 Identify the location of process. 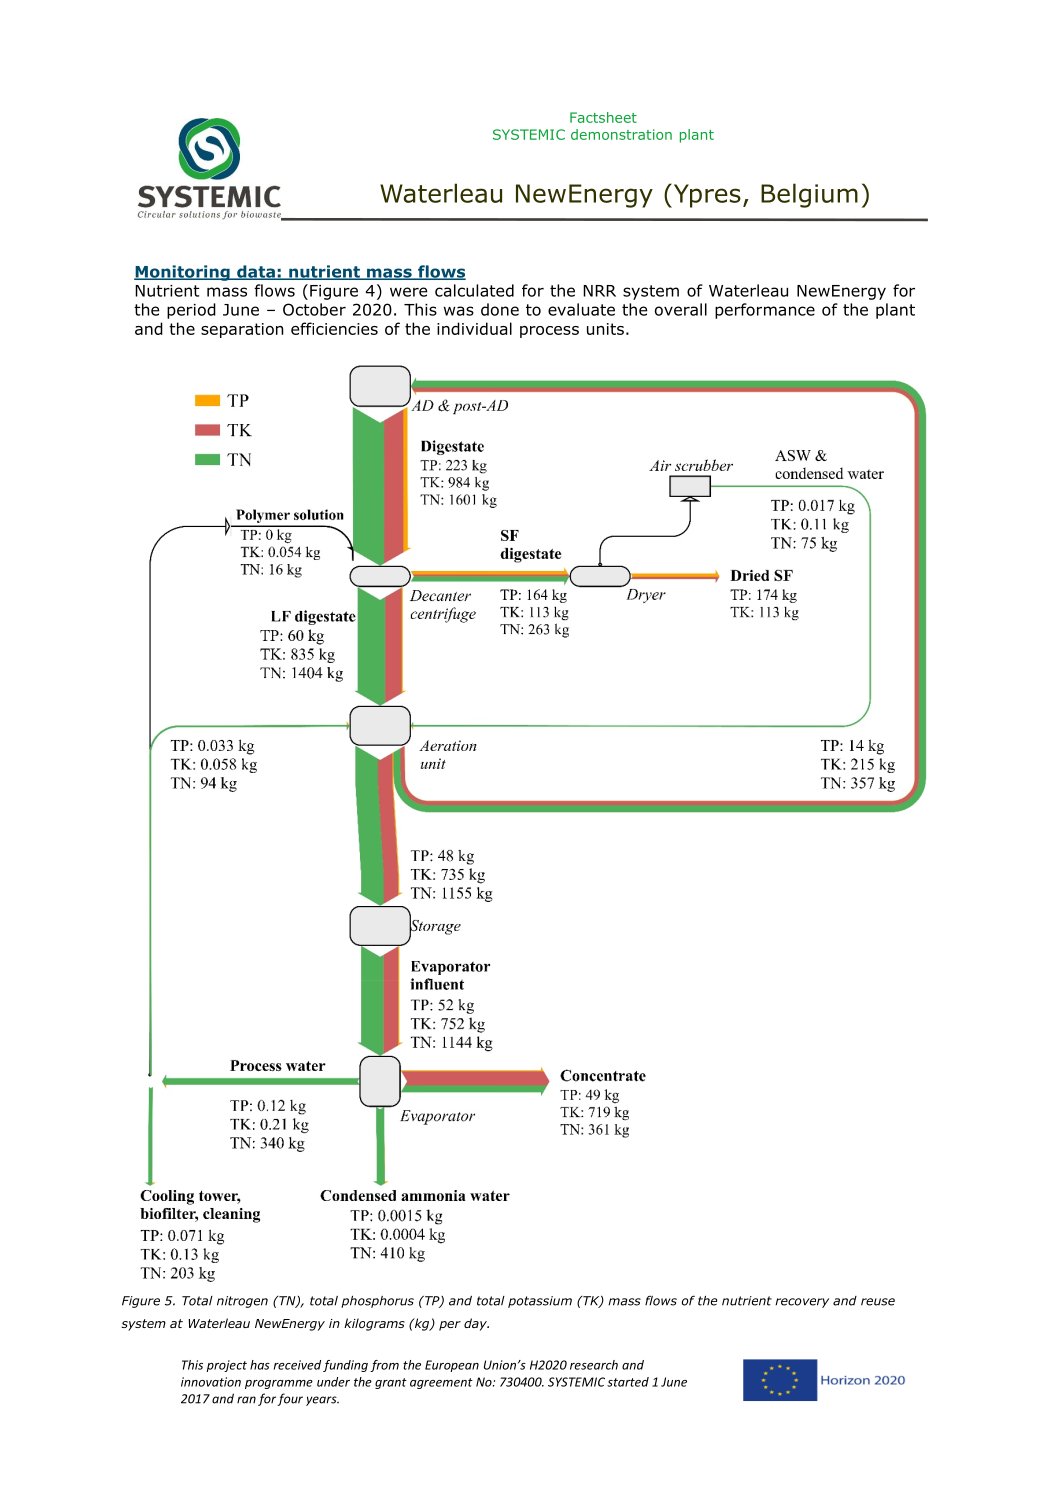
(549, 332).
